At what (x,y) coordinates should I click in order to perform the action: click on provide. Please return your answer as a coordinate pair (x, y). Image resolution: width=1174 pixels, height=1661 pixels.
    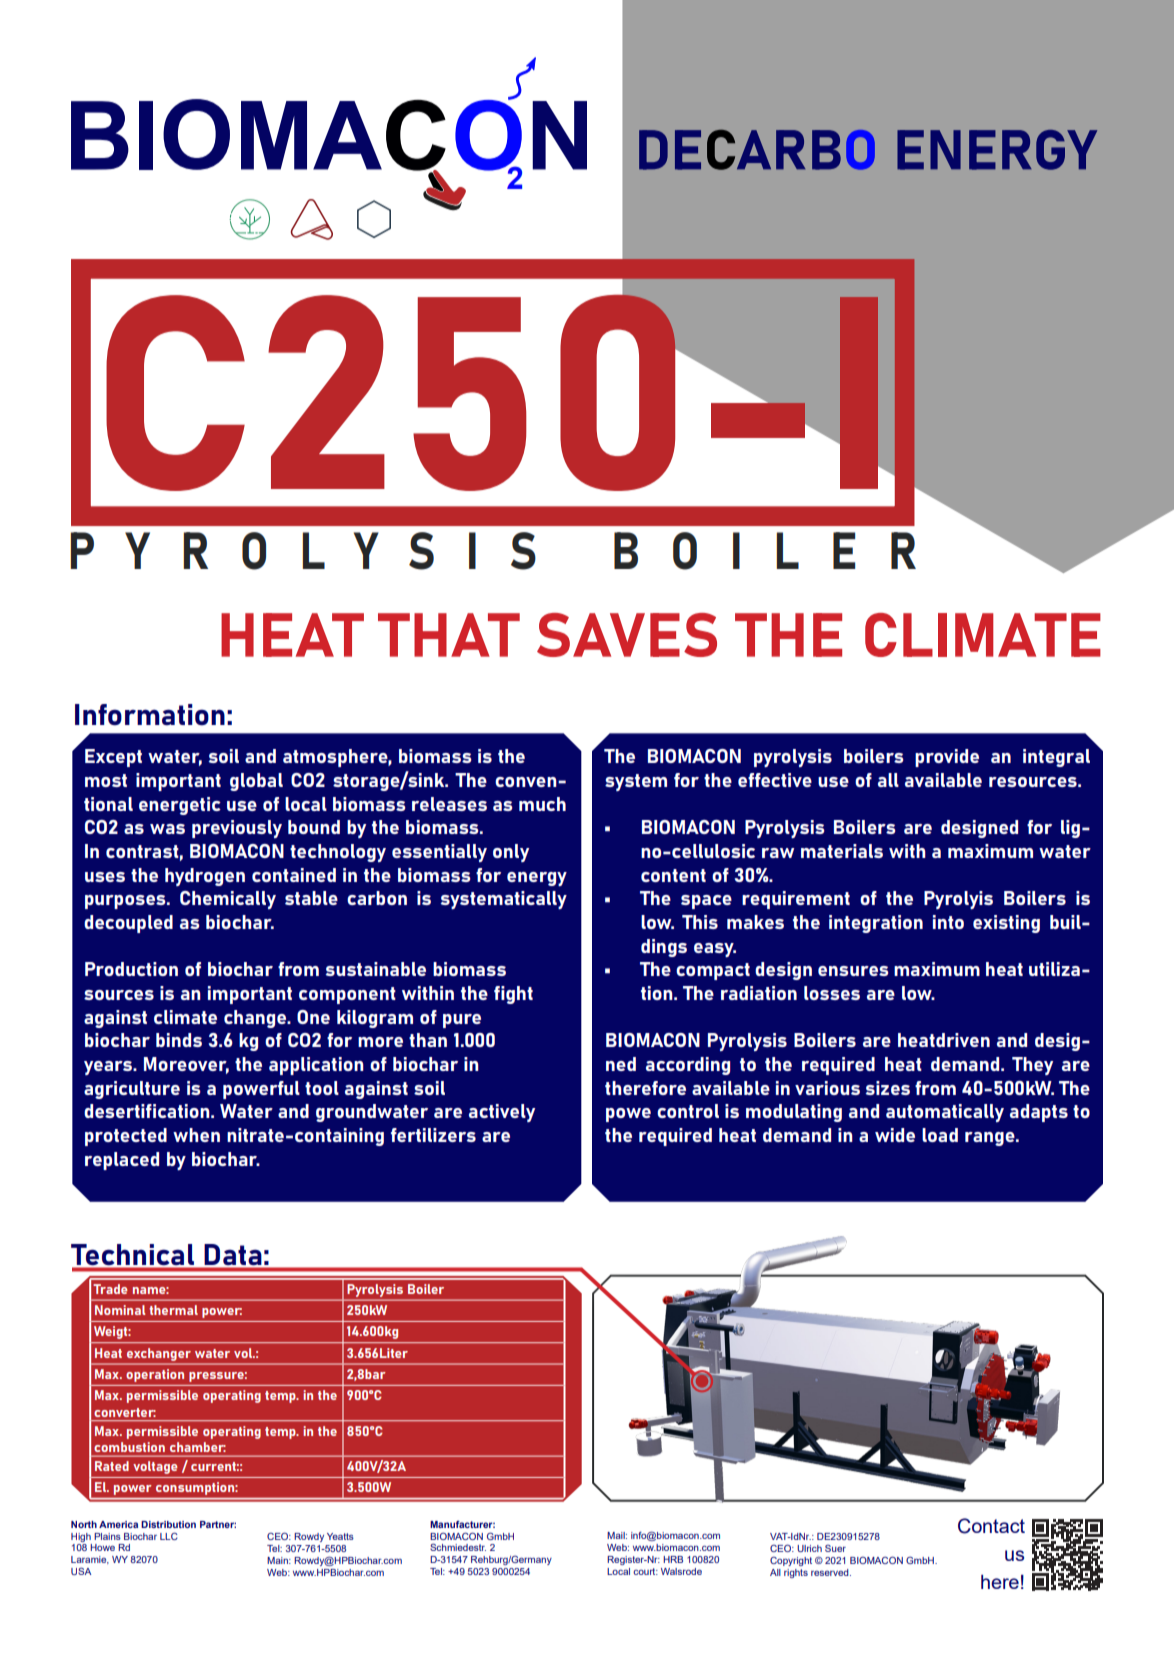
    Looking at the image, I should click on (947, 758).
